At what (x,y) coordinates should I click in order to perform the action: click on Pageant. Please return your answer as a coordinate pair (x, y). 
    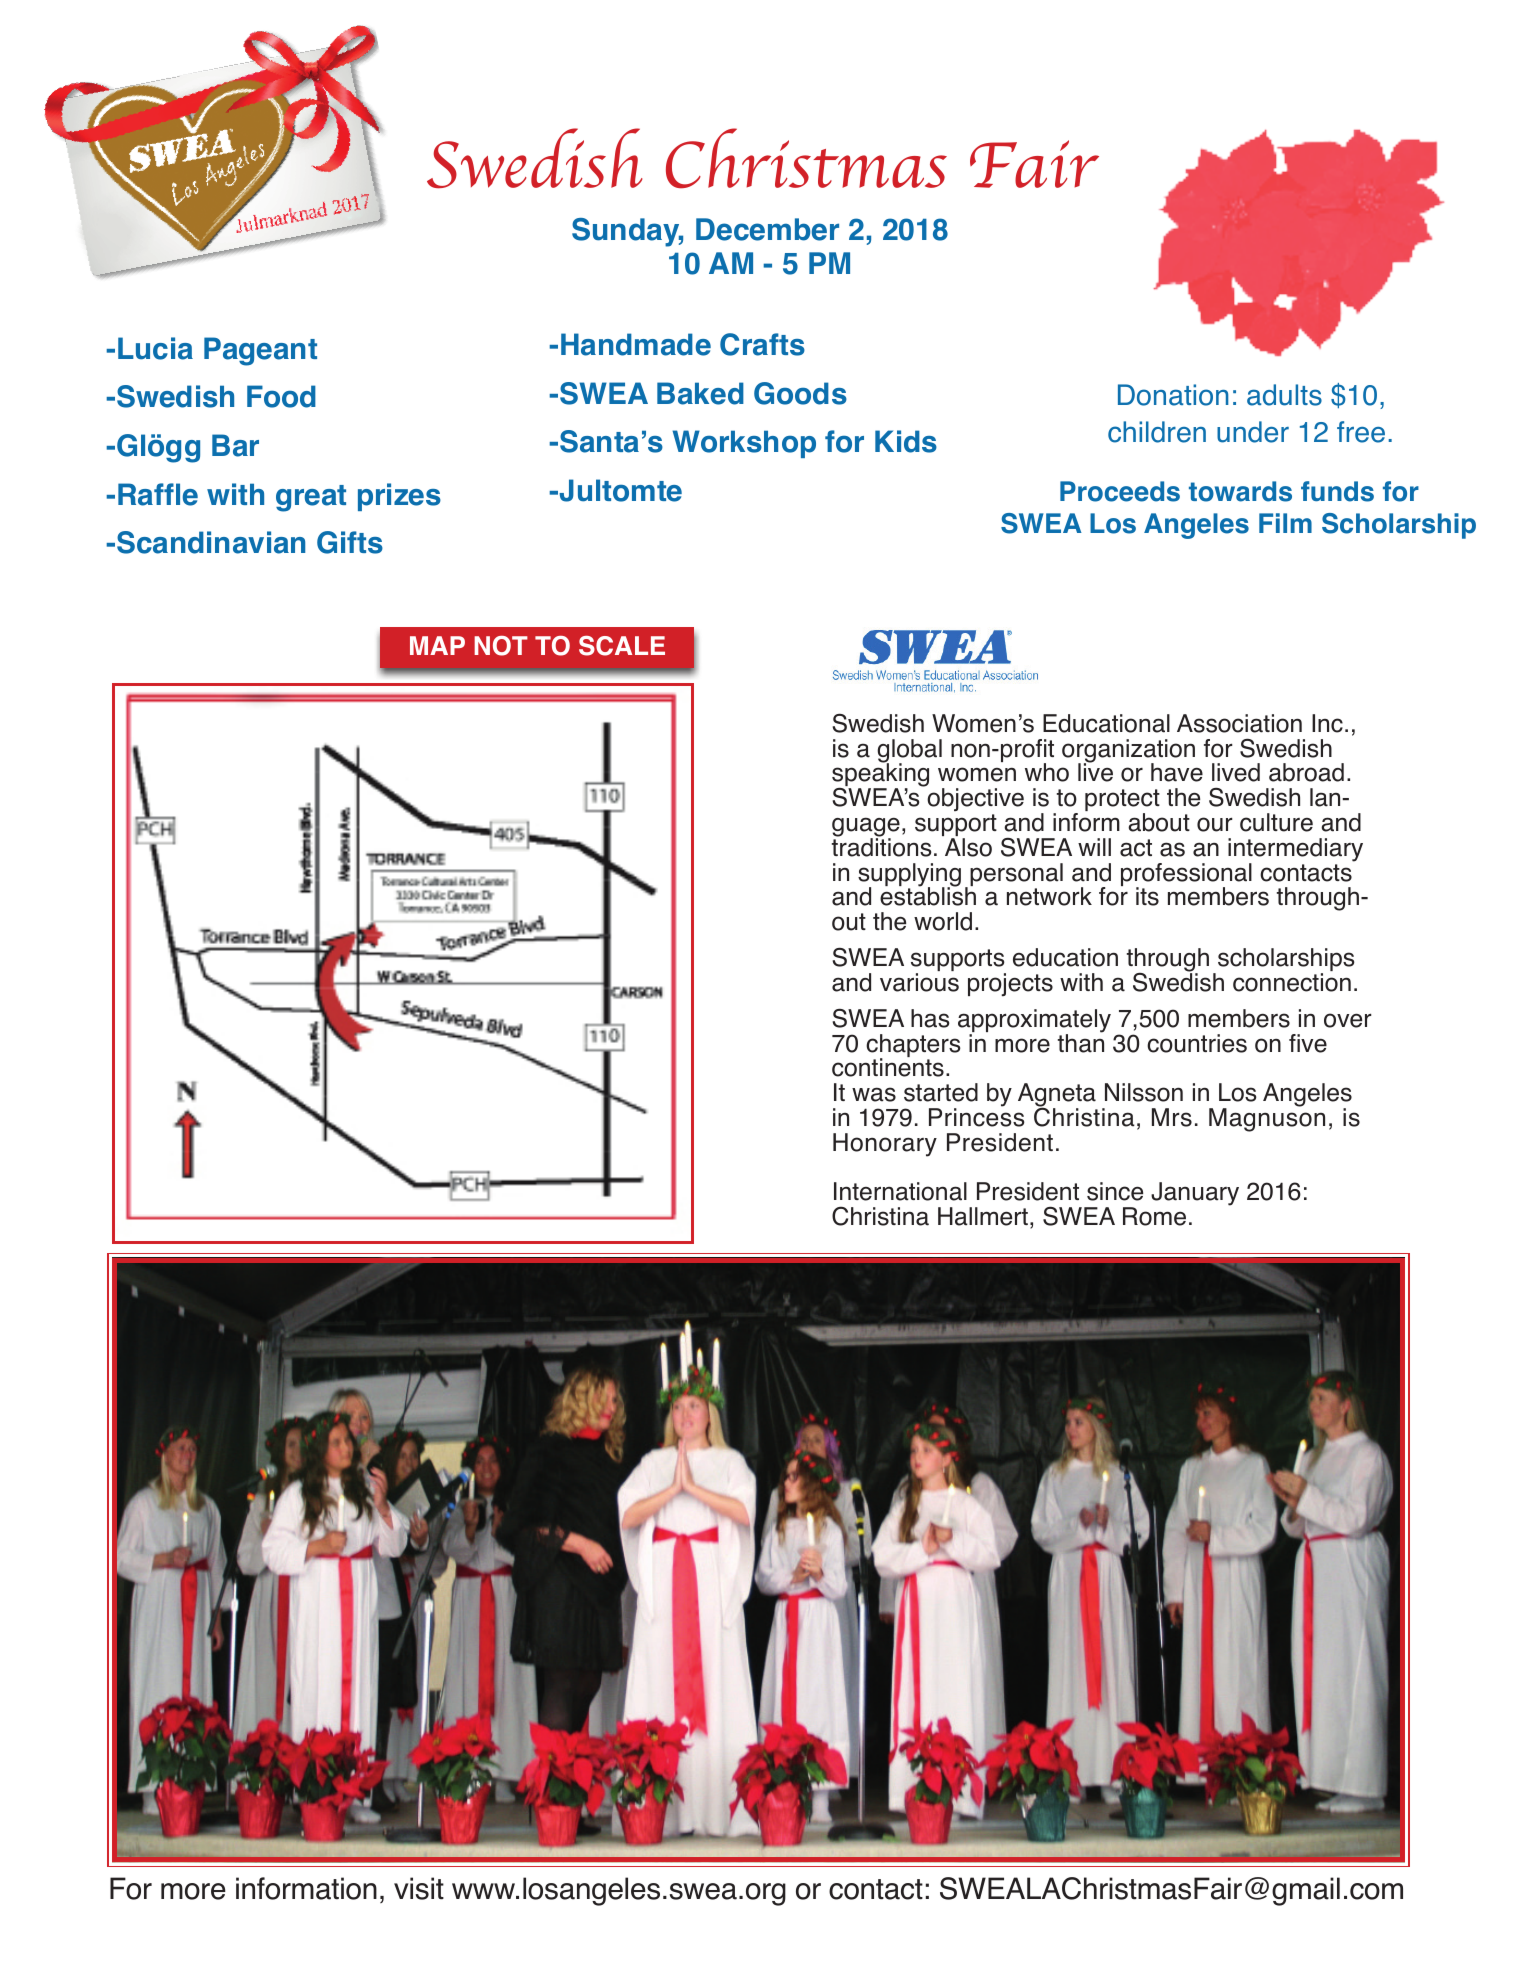
    Looking at the image, I should click on (260, 351).
